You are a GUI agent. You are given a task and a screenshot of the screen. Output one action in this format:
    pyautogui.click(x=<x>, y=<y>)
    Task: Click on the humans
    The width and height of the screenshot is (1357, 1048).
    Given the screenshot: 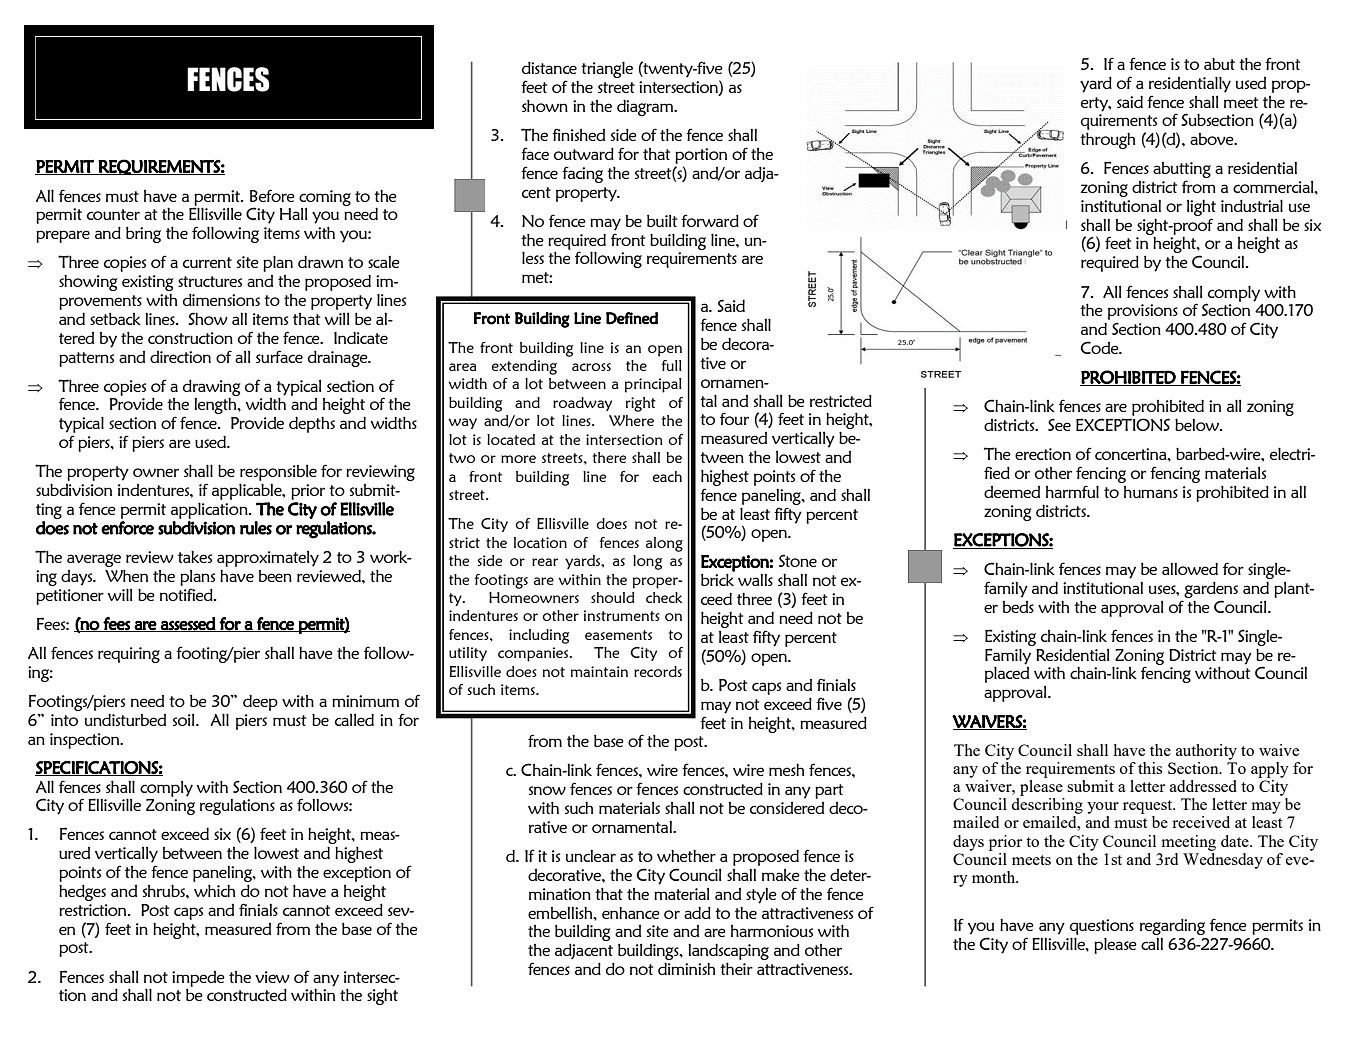 What is the action you would take?
    pyautogui.click(x=1151, y=492)
